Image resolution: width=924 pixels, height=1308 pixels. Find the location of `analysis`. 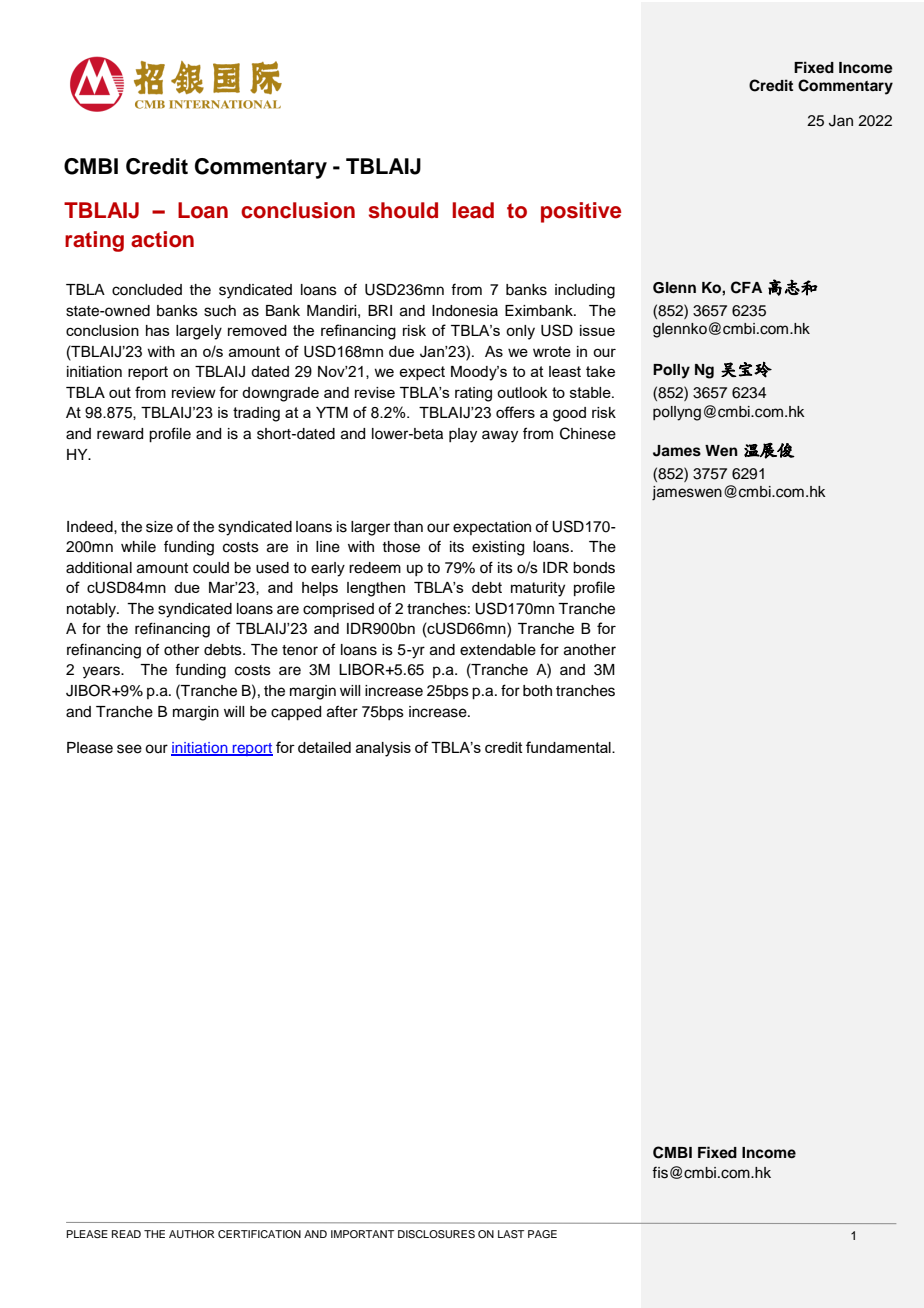

analysis is located at coordinates (383, 749).
